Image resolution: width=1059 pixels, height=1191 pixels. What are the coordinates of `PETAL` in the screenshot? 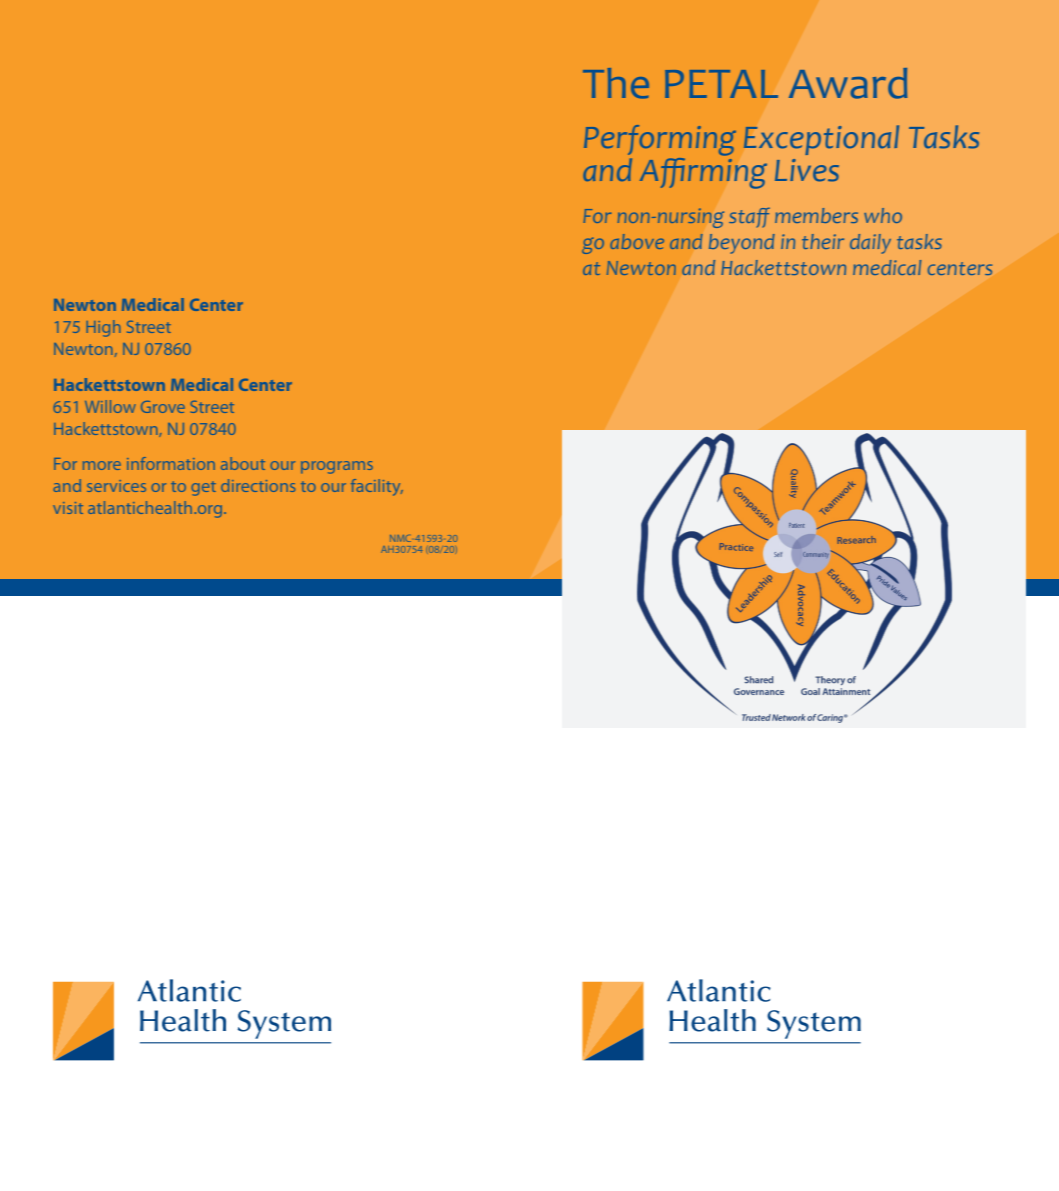 It's located at (721, 84).
